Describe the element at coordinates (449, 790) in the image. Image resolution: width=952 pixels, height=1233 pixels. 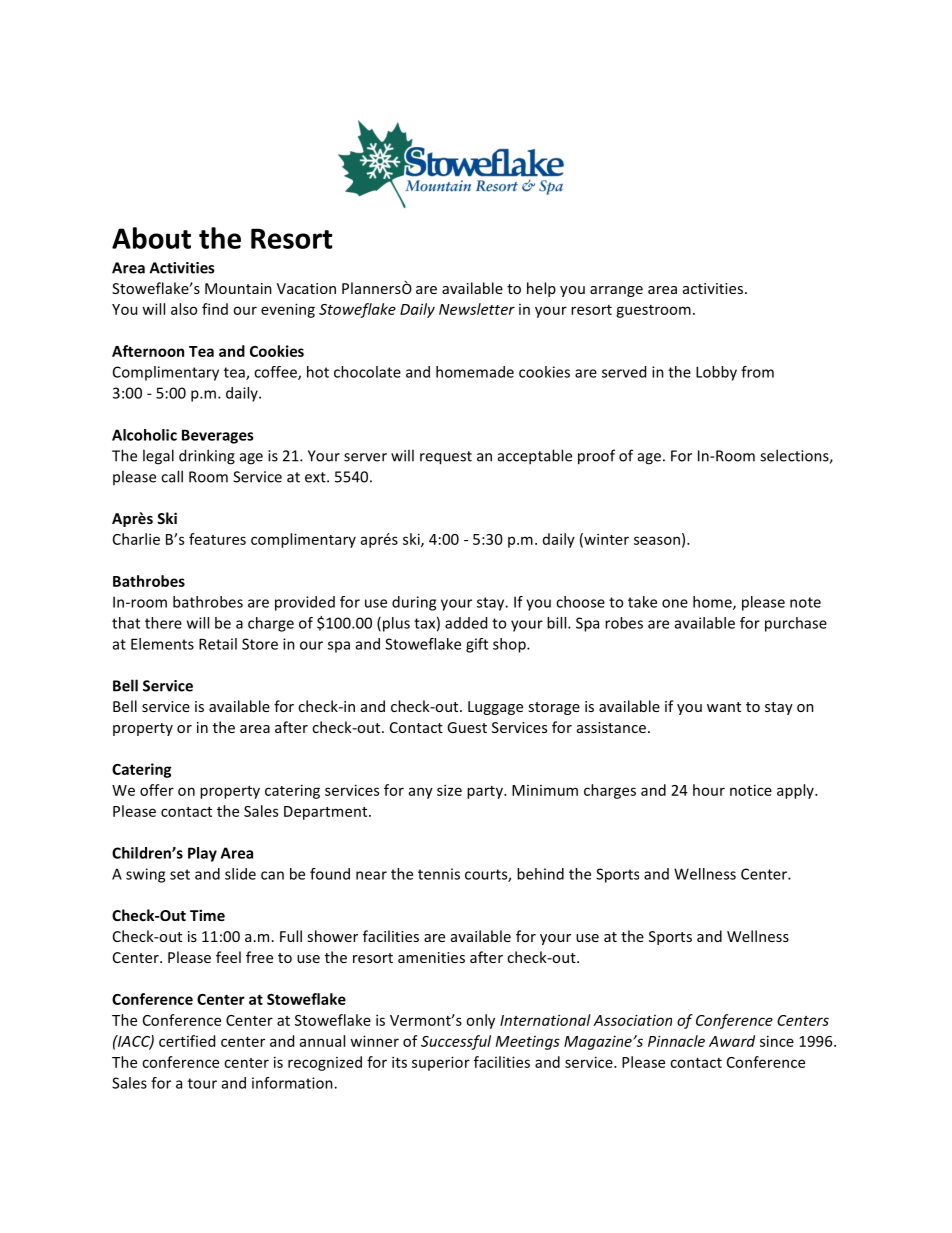
I see `size` at that location.
